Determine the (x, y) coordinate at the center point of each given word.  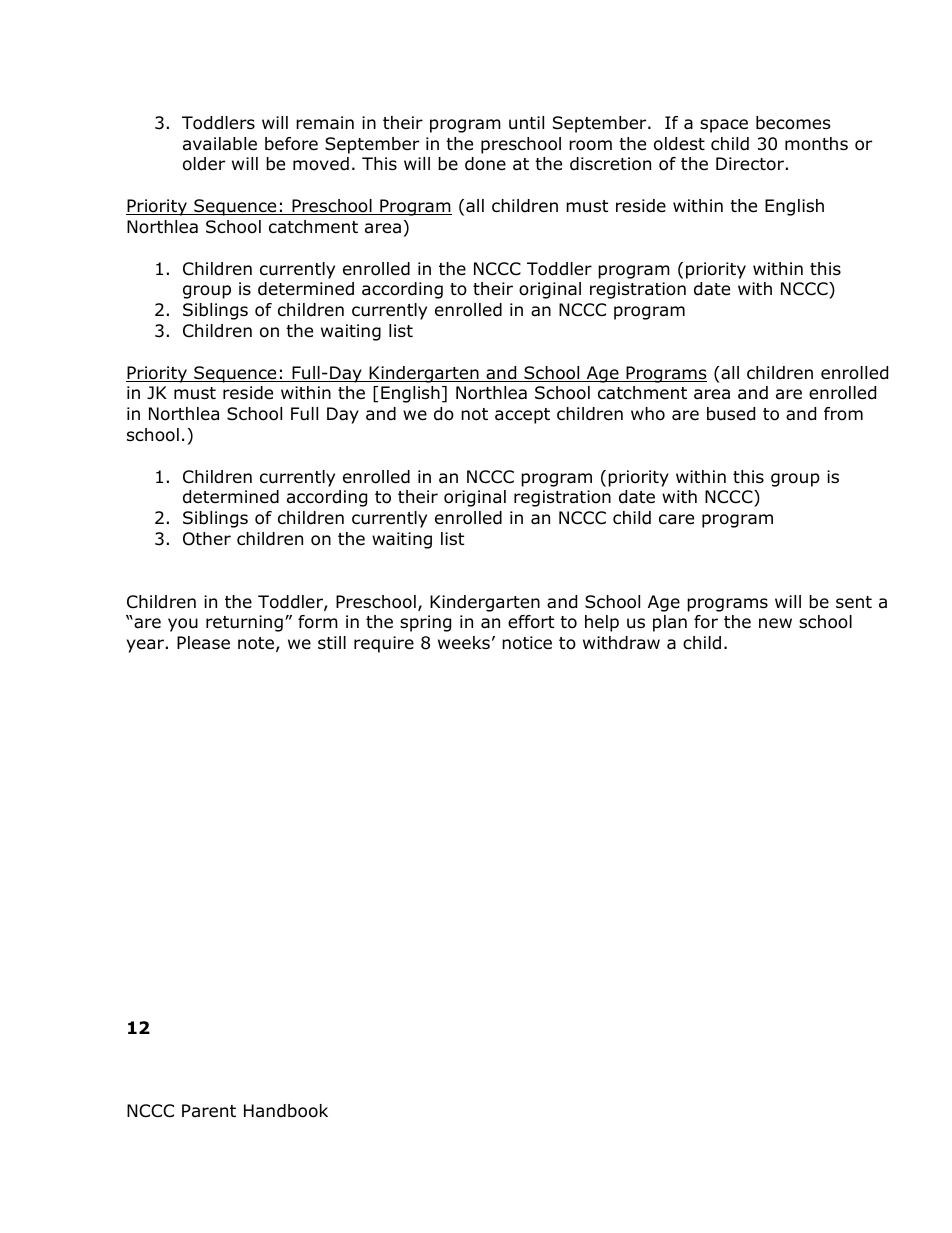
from (843, 414)
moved (321, 164)
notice (527, 643)
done (485, 164)
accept (522, 416)
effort (531, 622)
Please (203, 643)
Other (207, 539)
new (775, 623)
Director (750, 164)
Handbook (286, 1111)
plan (670, 623)
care (676, 519)
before (291, 144)
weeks (464, 643)
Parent (209, 1110)
